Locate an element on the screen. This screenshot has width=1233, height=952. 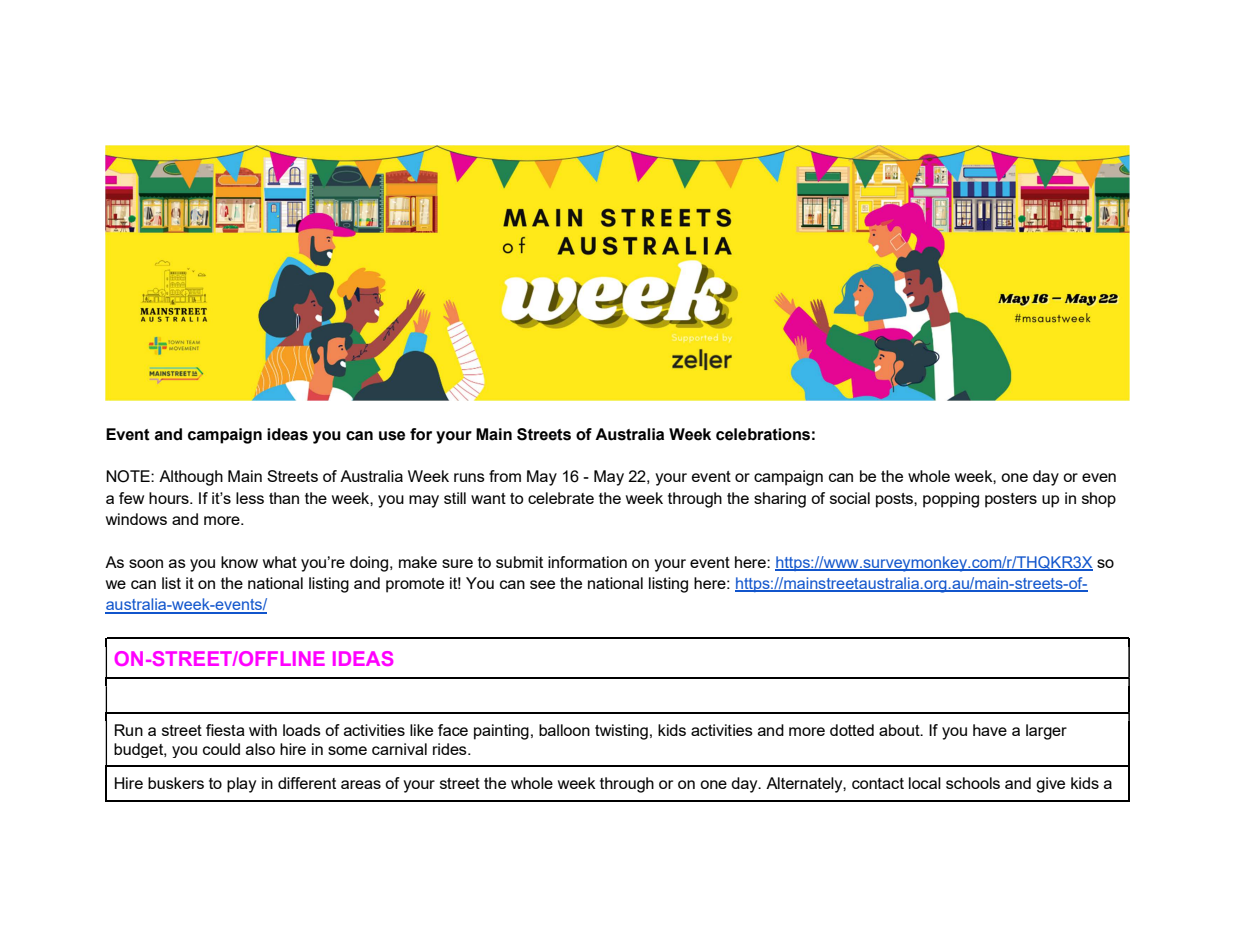
see is located at coordinates (542, 584).
